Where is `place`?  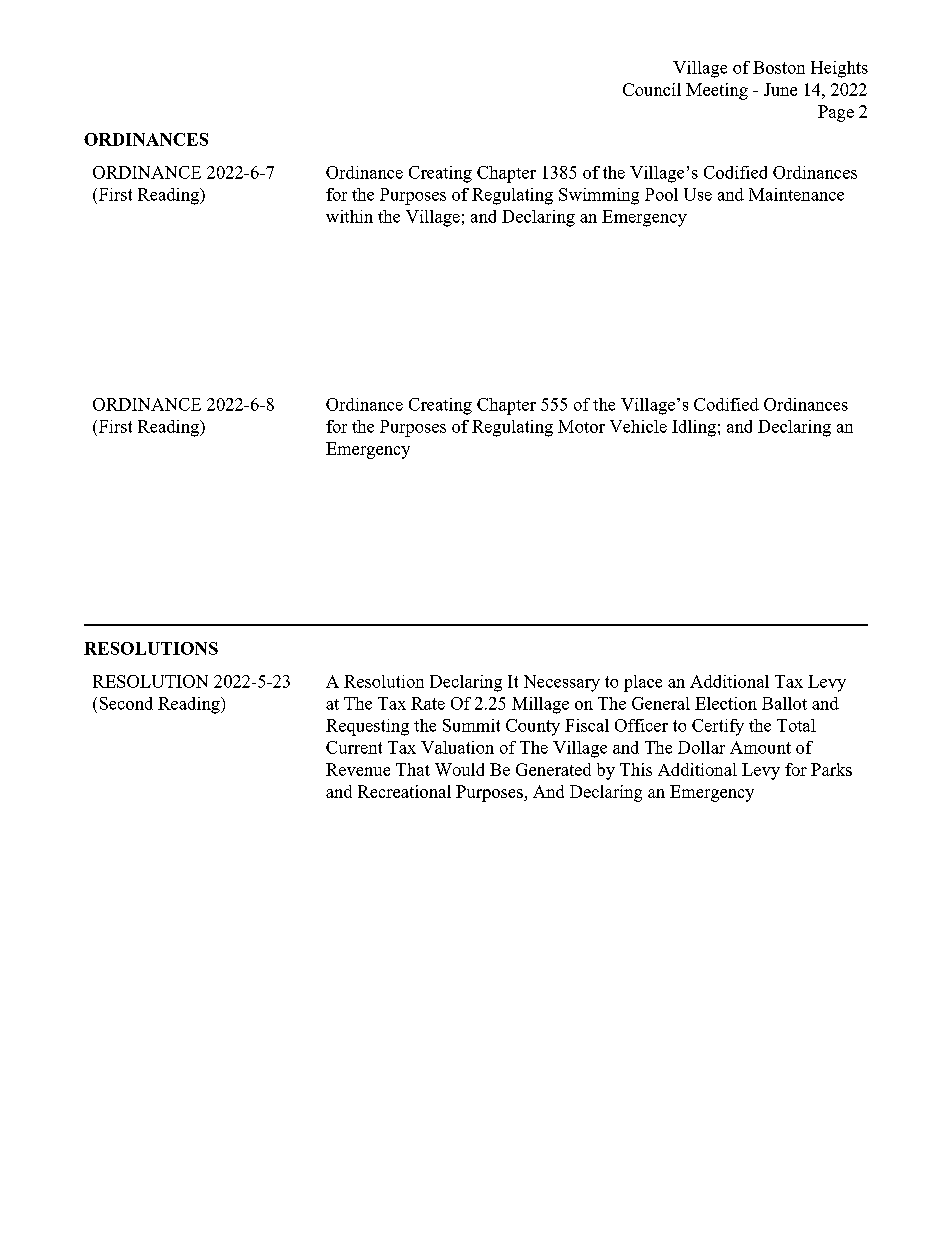
place is located at coordinates (643, 683).
